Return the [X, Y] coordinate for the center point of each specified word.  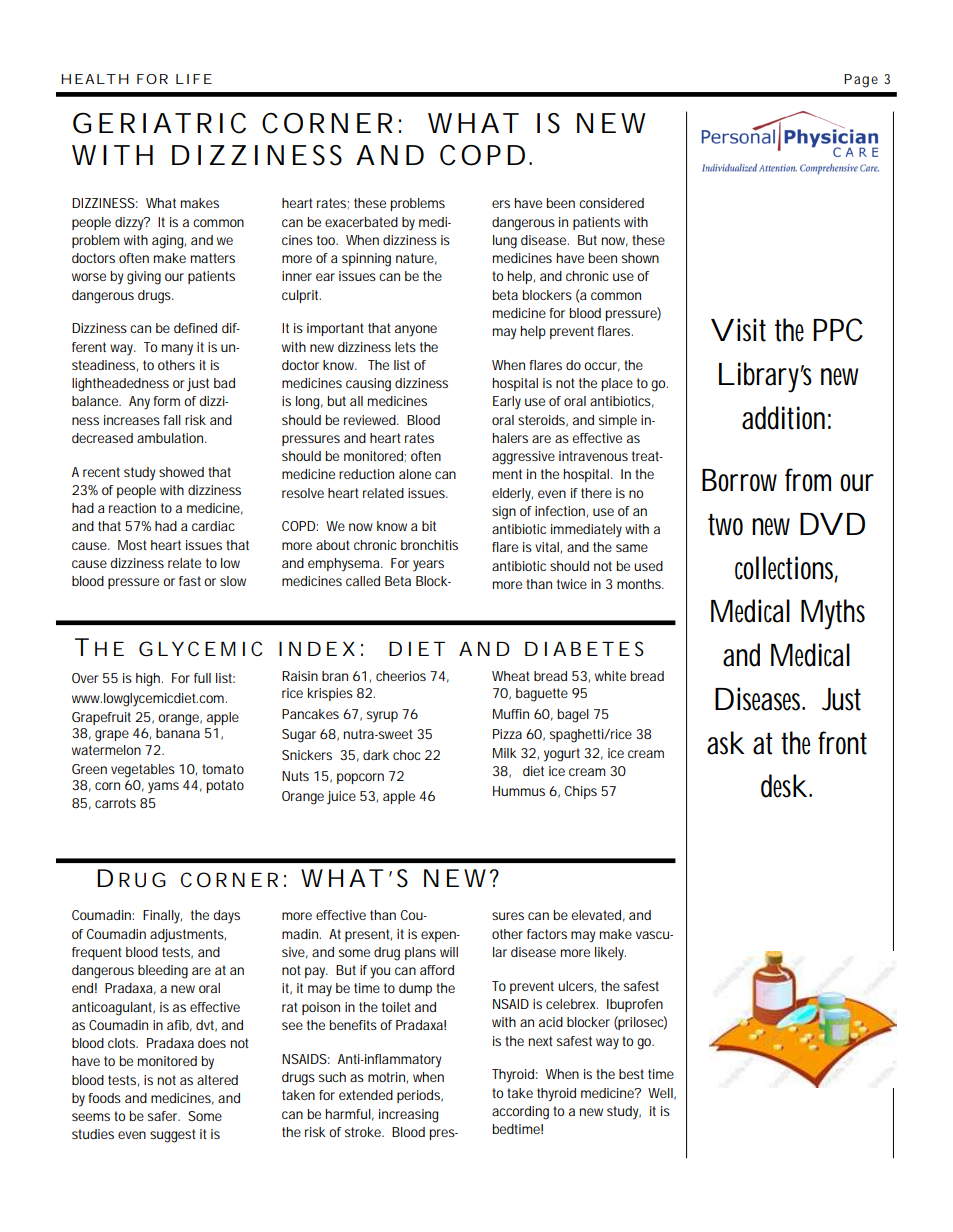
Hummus [519, 791]
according [520, 1113]
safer [163, 1116]
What [161, 203]
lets [405, 347]
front [842, 743]
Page [861, 81]
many [177, 350]
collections [786, 568]
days [226, 917]
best [631, 1074]
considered [611, 203]
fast [190, 581]
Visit [738, 330]
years [428, 566]
